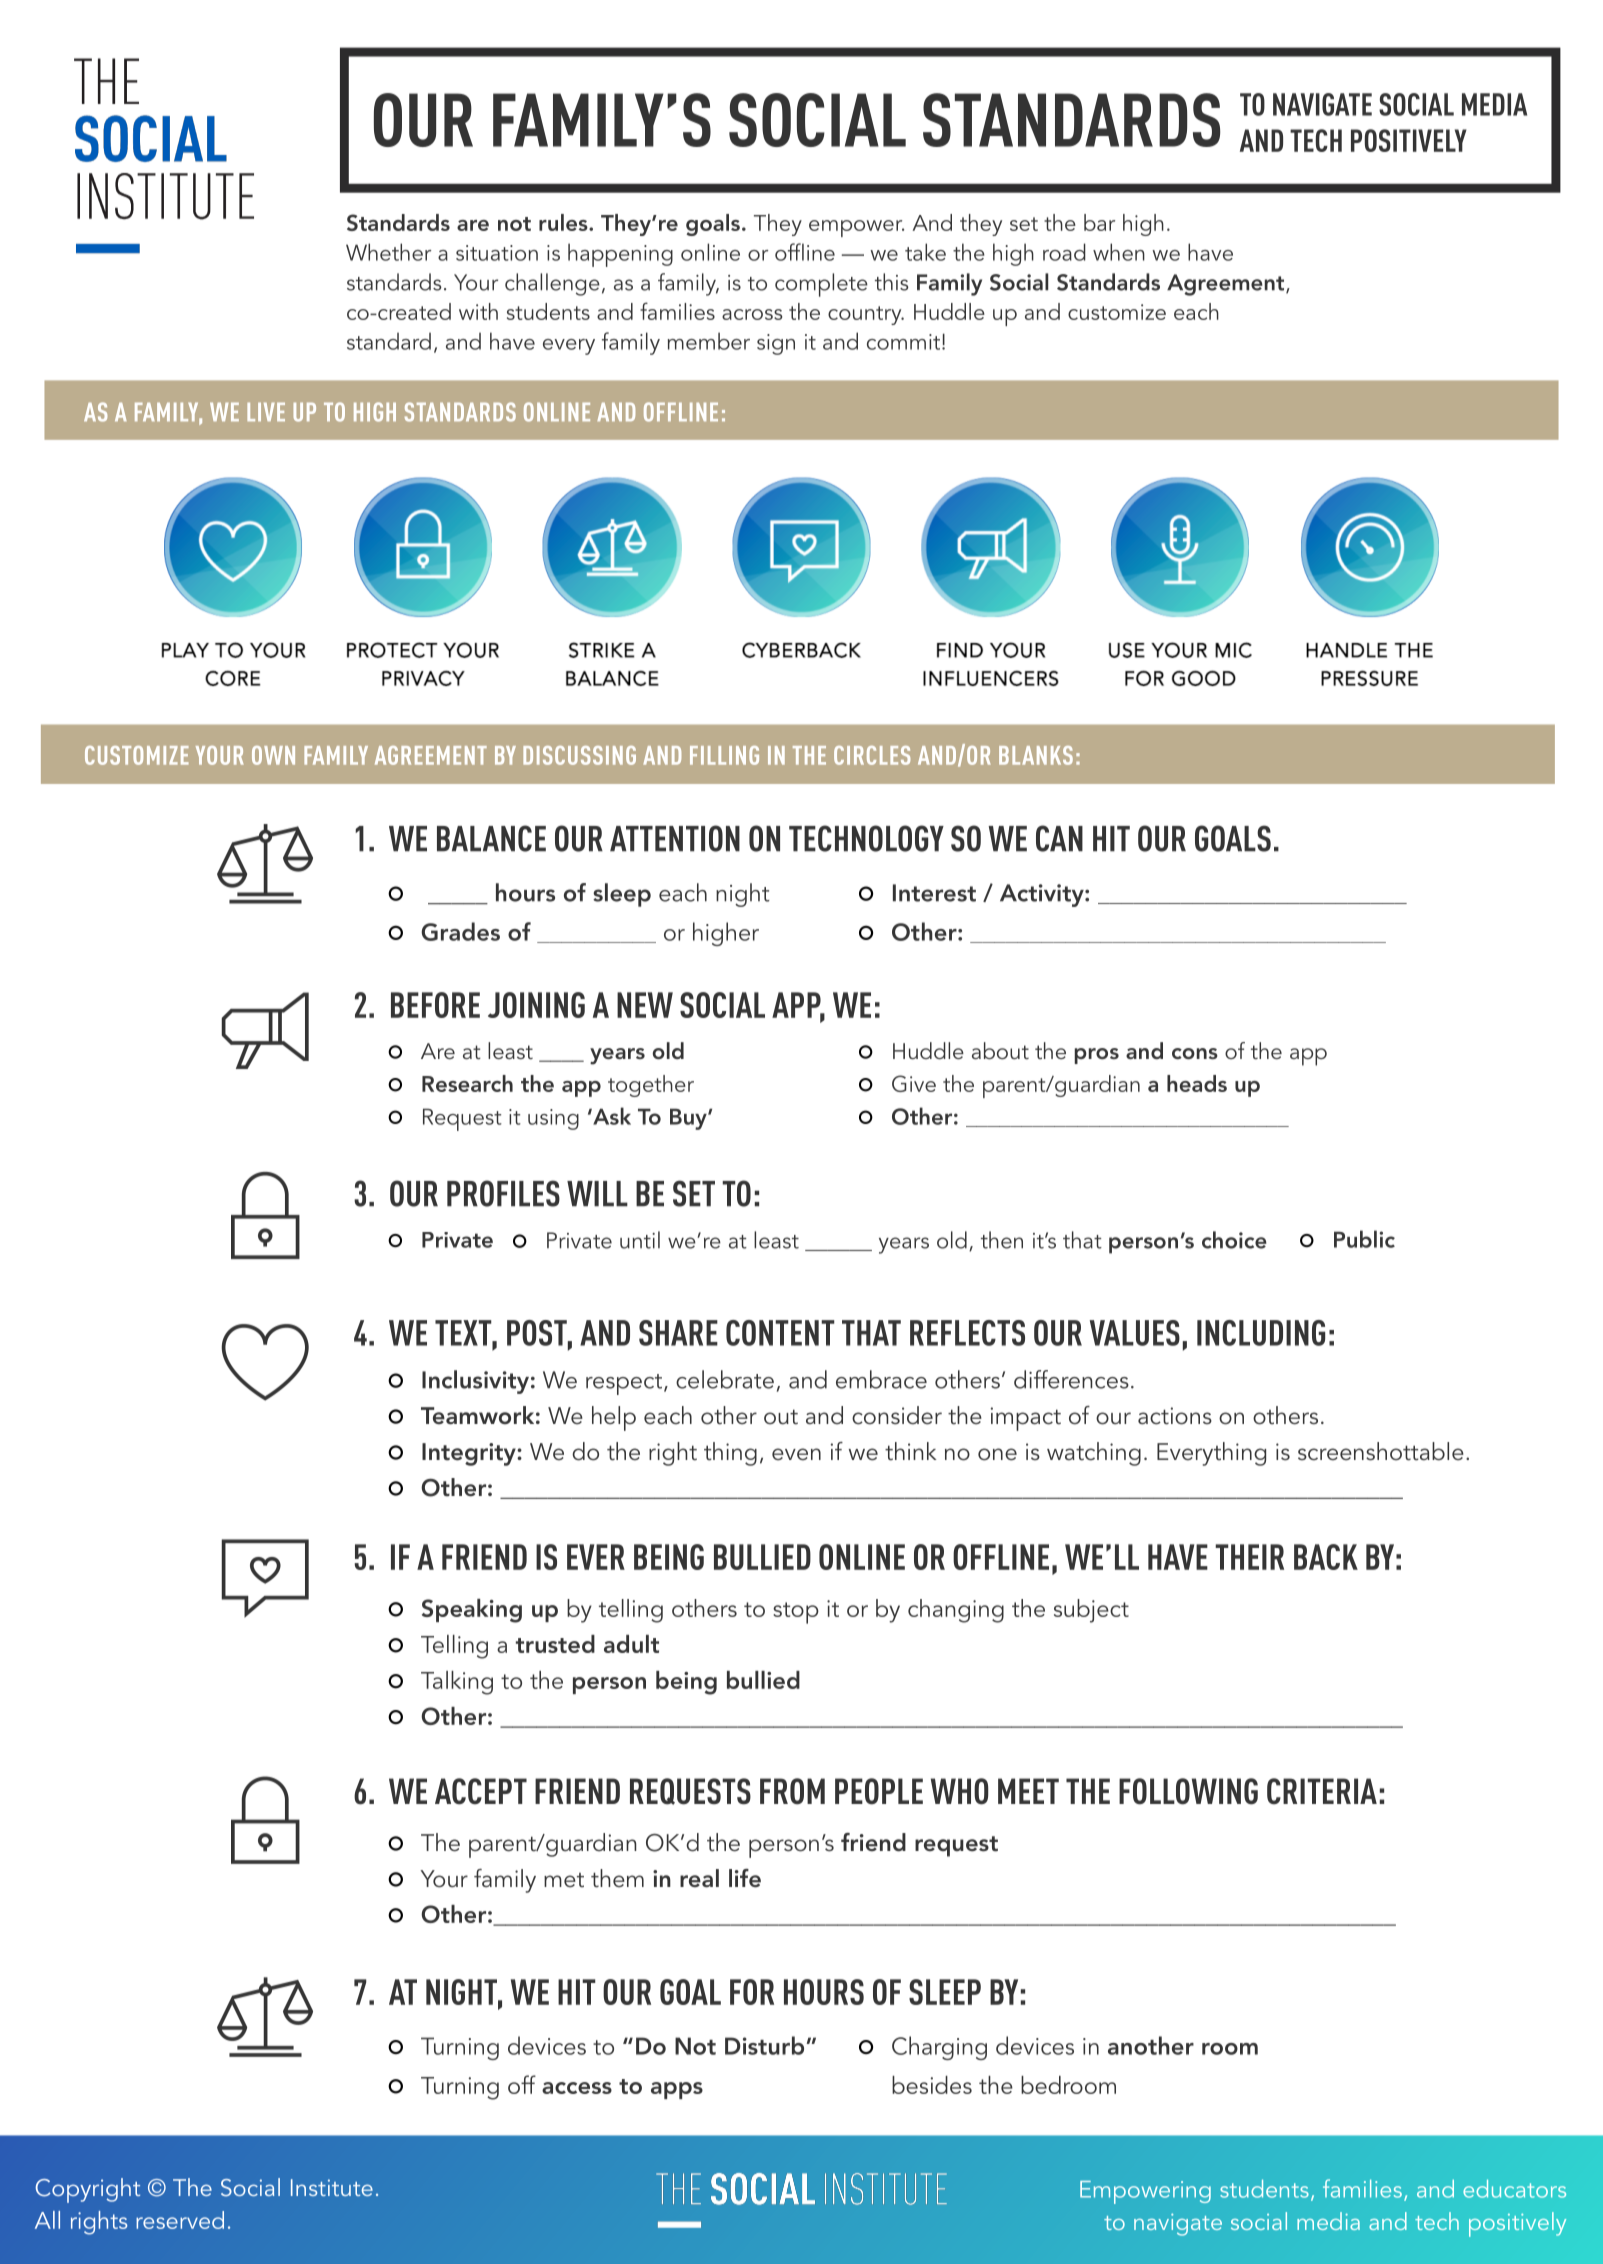 This page has width=1603, height=2264. What do you see at coordinates (388, 252) in the page?
I see `Whether` at bounding box center [388, 252].
